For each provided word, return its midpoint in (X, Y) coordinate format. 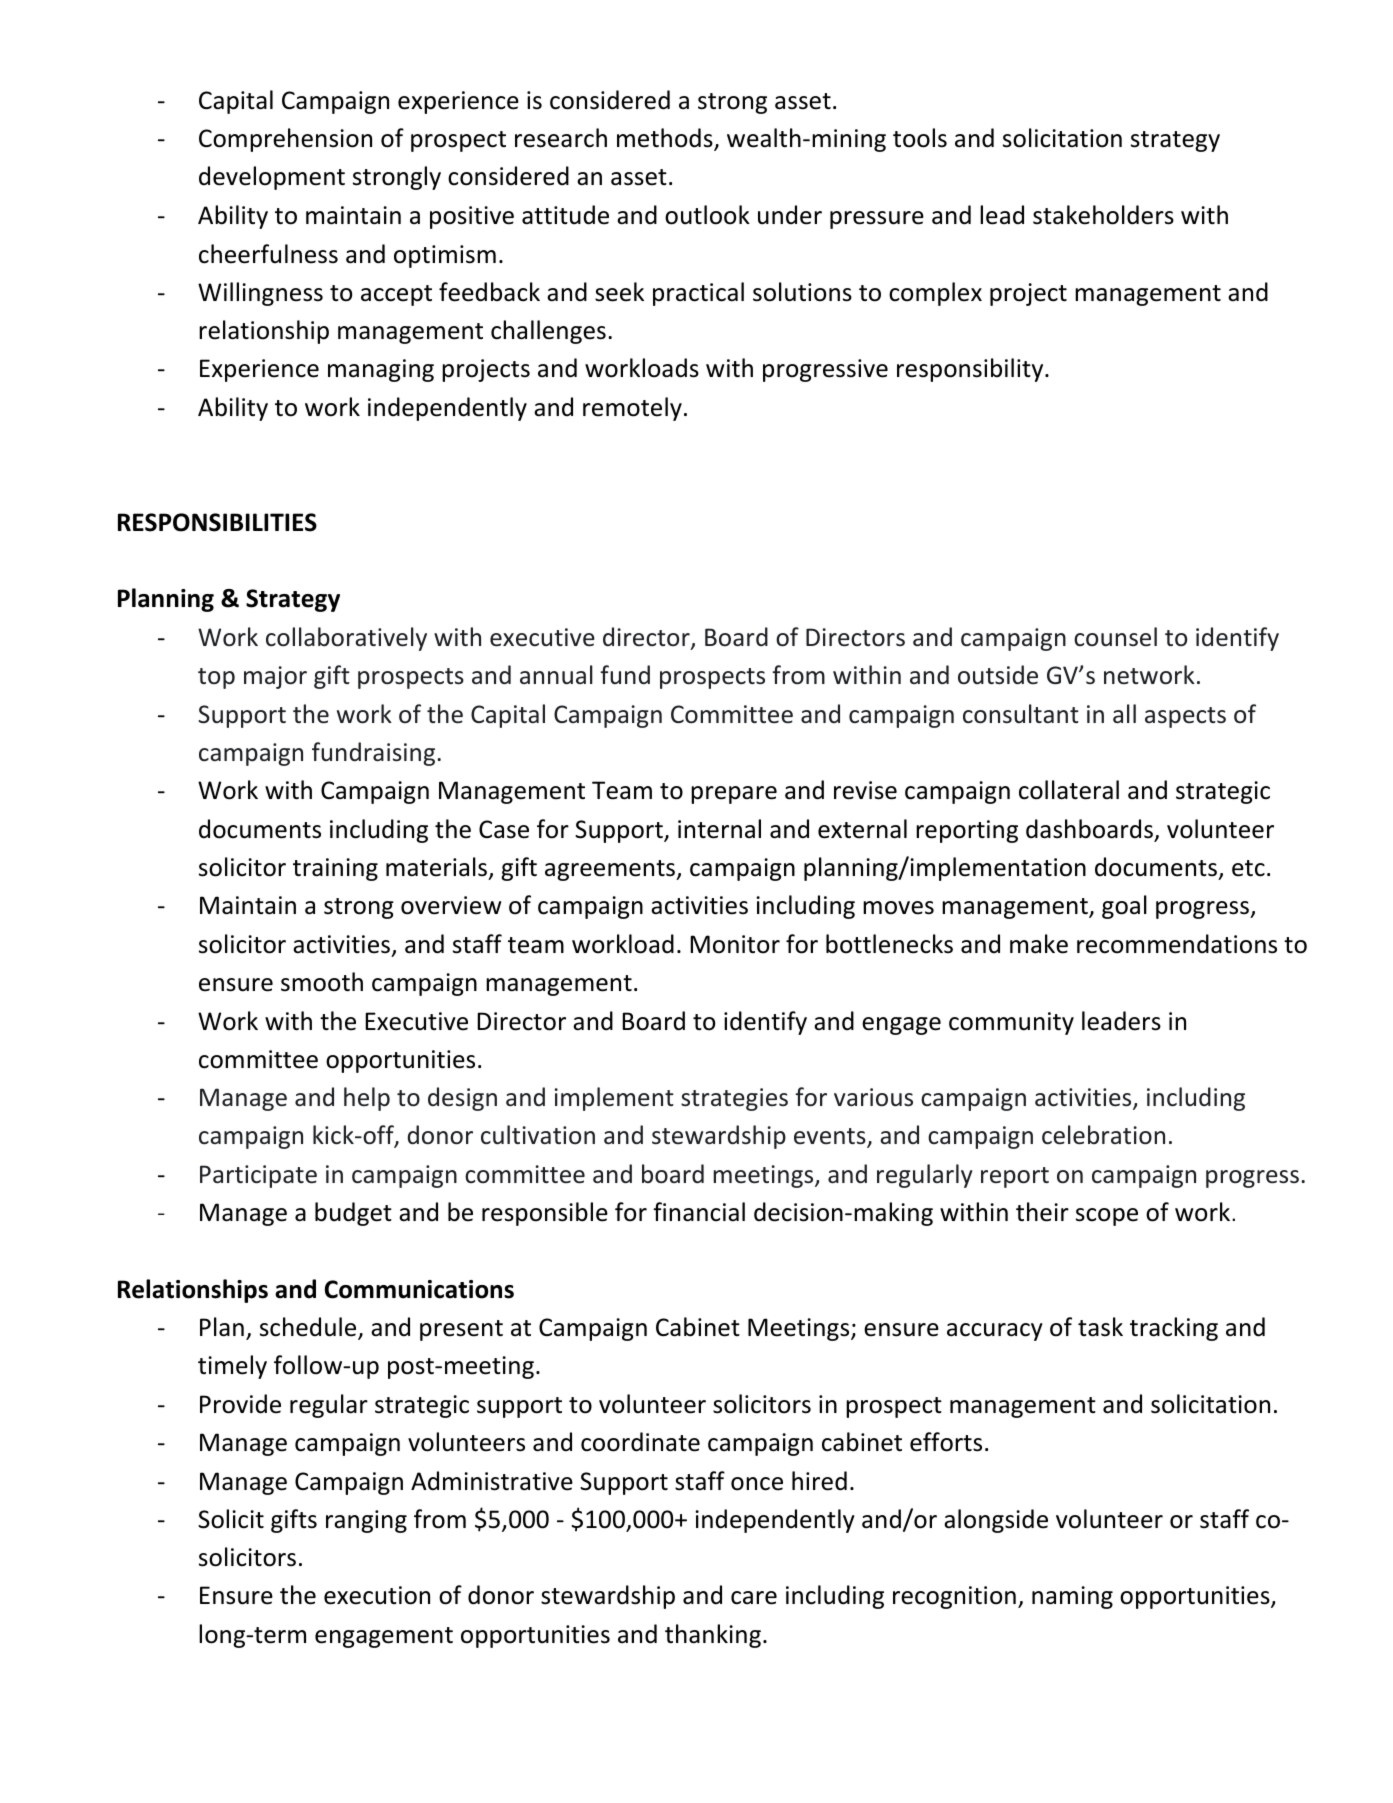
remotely (632, 409)
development (272, 178)
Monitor (735, 944)
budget (353, 1214)
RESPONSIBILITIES (217, 522)
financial (699, 1212)
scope (1107, 1217)
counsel (1115, 637)
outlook (707, 215)
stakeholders (1103, 215)
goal (1124, 907)
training (335, 869)
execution (377, 1595)
